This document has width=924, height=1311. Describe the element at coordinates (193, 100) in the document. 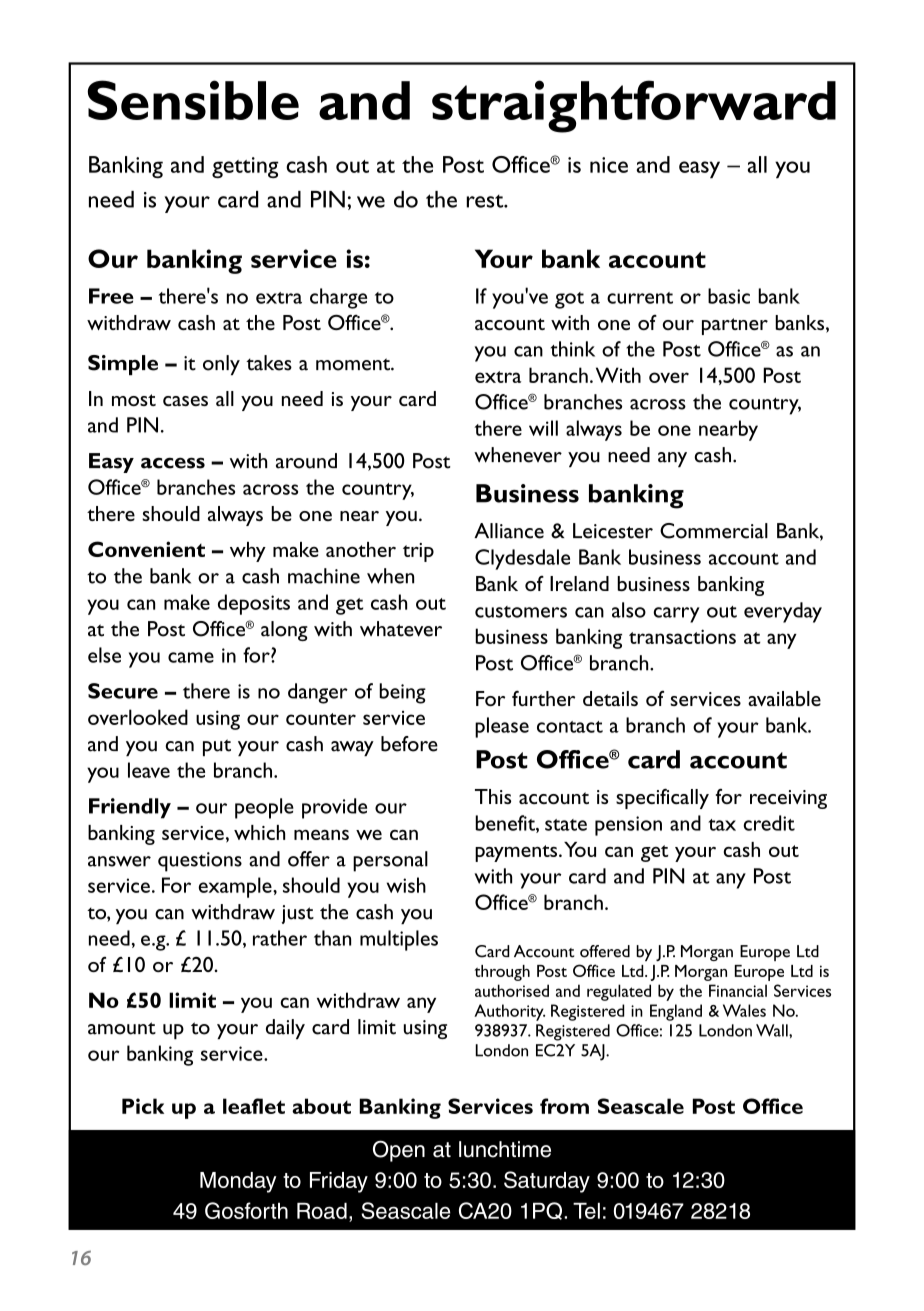

I see `Sensible` at that location.
